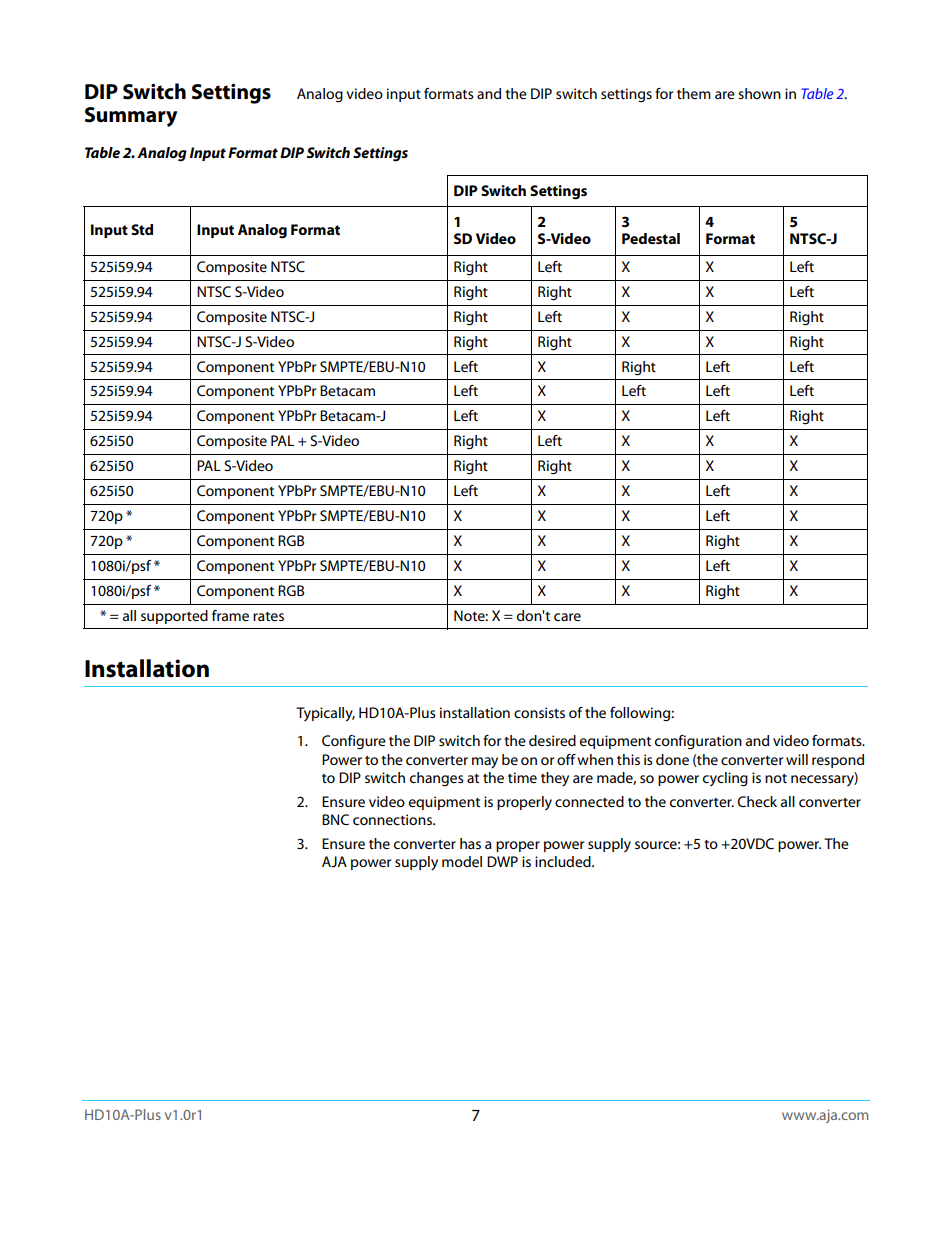 This document has width=952, height=1233. What do you see at coordinates (567, 617) in the document?
I see `care` at bounding box center [567, 617].
